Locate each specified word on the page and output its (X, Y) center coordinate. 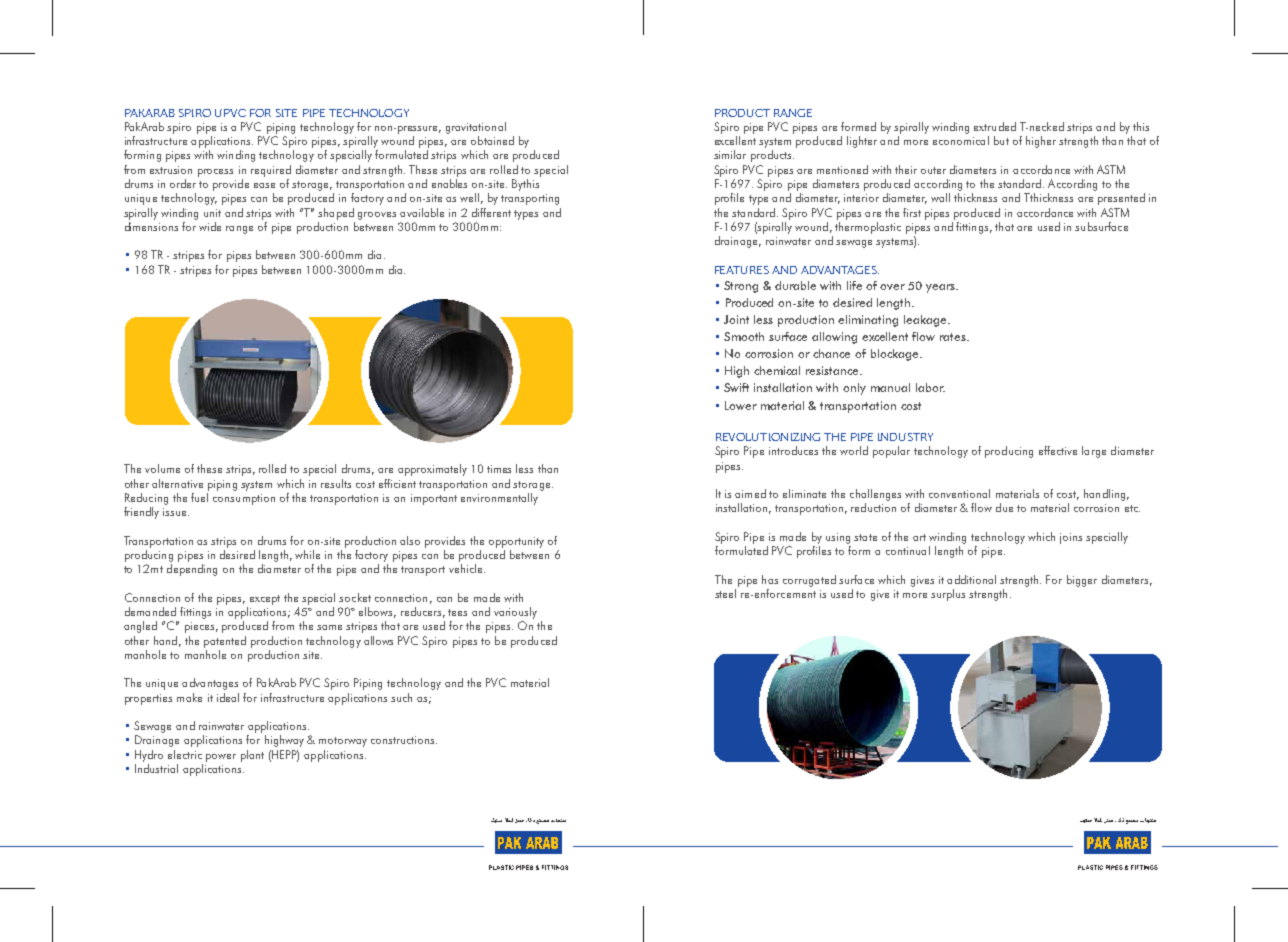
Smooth (744, 336)
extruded (995, 126)
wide (210, 226)
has (770, 579)
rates (954, 337)
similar (730, 154)
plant (252, 756)
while (307, 554)
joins (1071, 538)
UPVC (230, 113)
